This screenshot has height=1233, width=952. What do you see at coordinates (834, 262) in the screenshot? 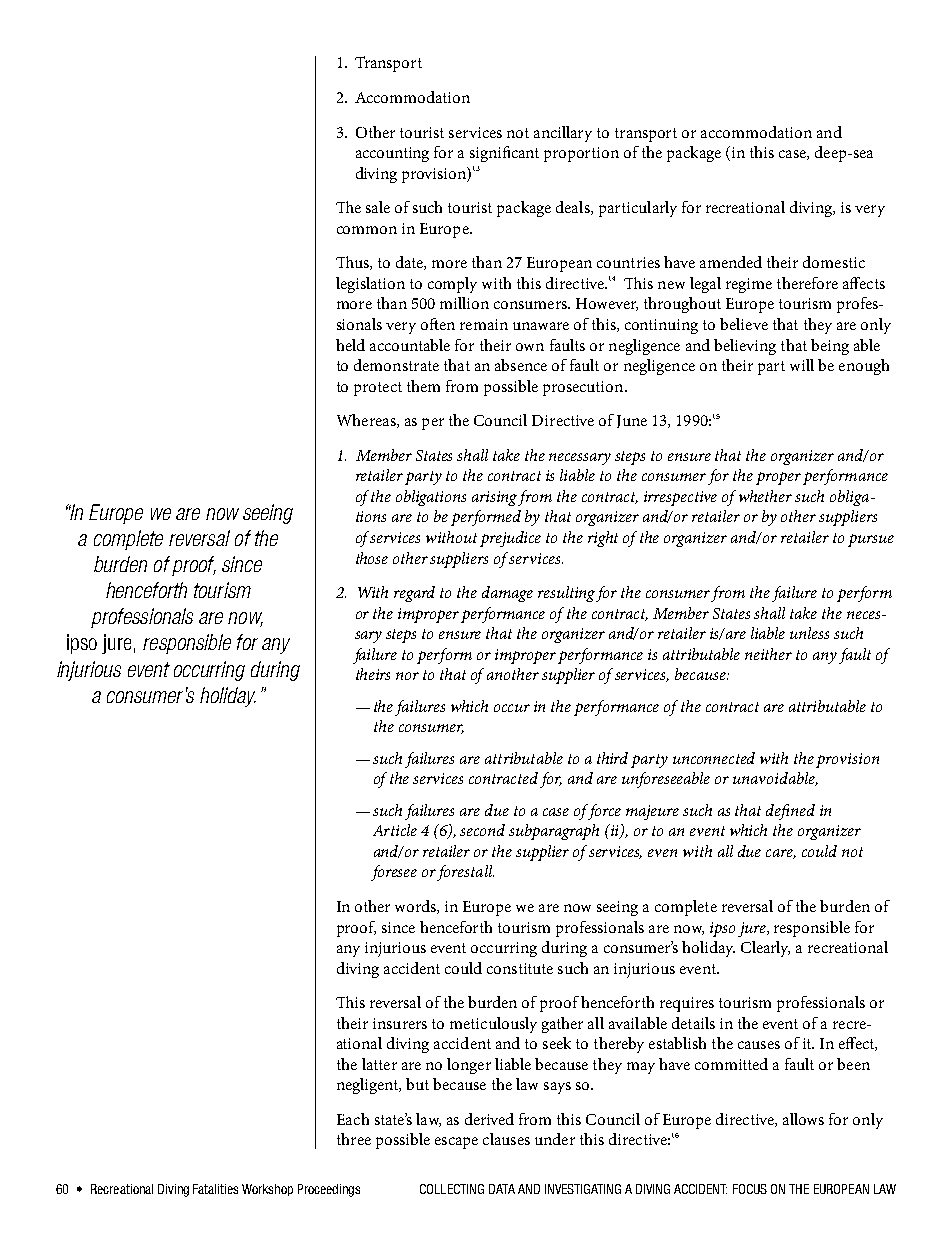
I see `domestic` at bounding box center [834, 262].
